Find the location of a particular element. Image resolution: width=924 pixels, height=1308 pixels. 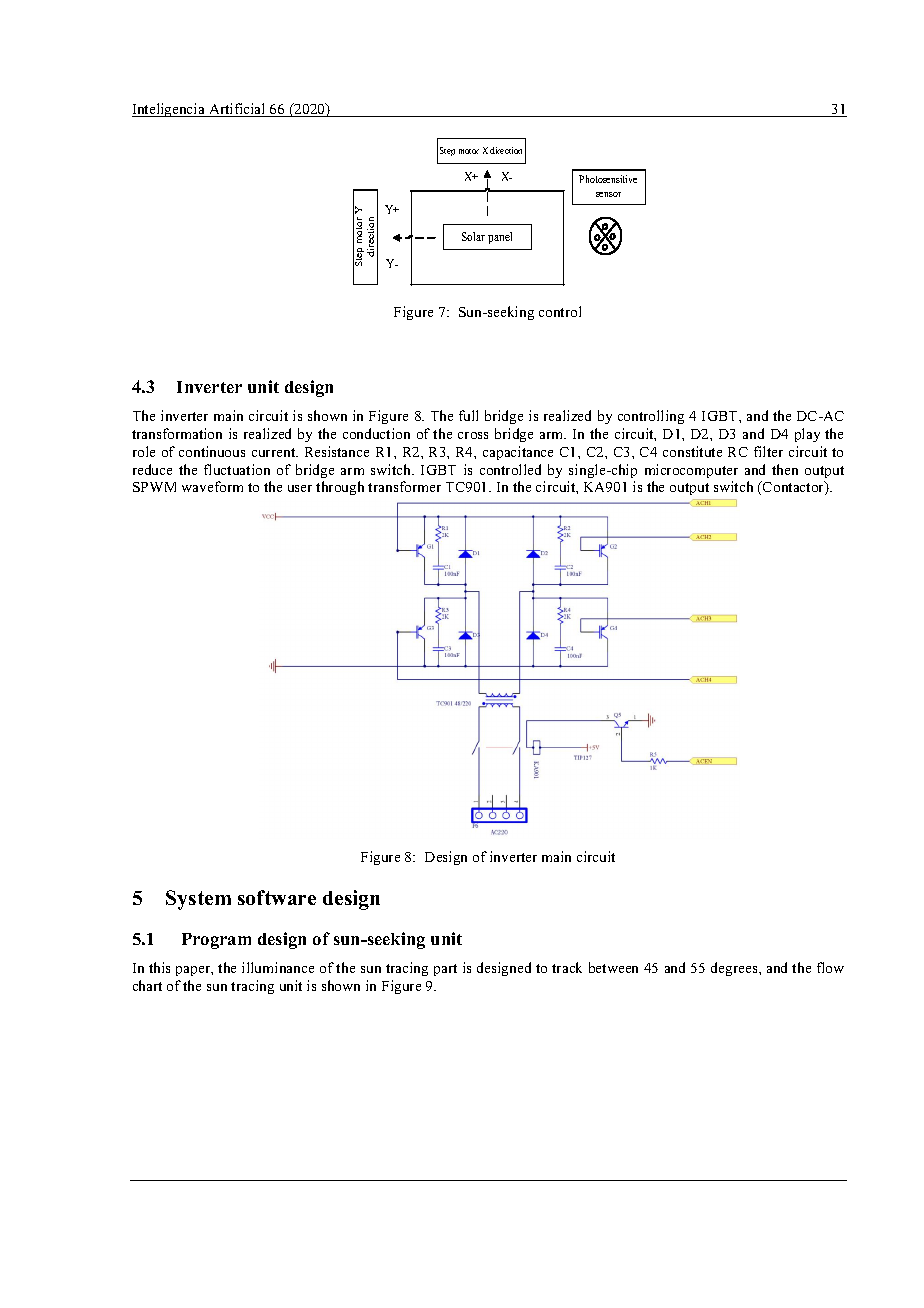

Photosensitive is located at coordinates (608, 179).
